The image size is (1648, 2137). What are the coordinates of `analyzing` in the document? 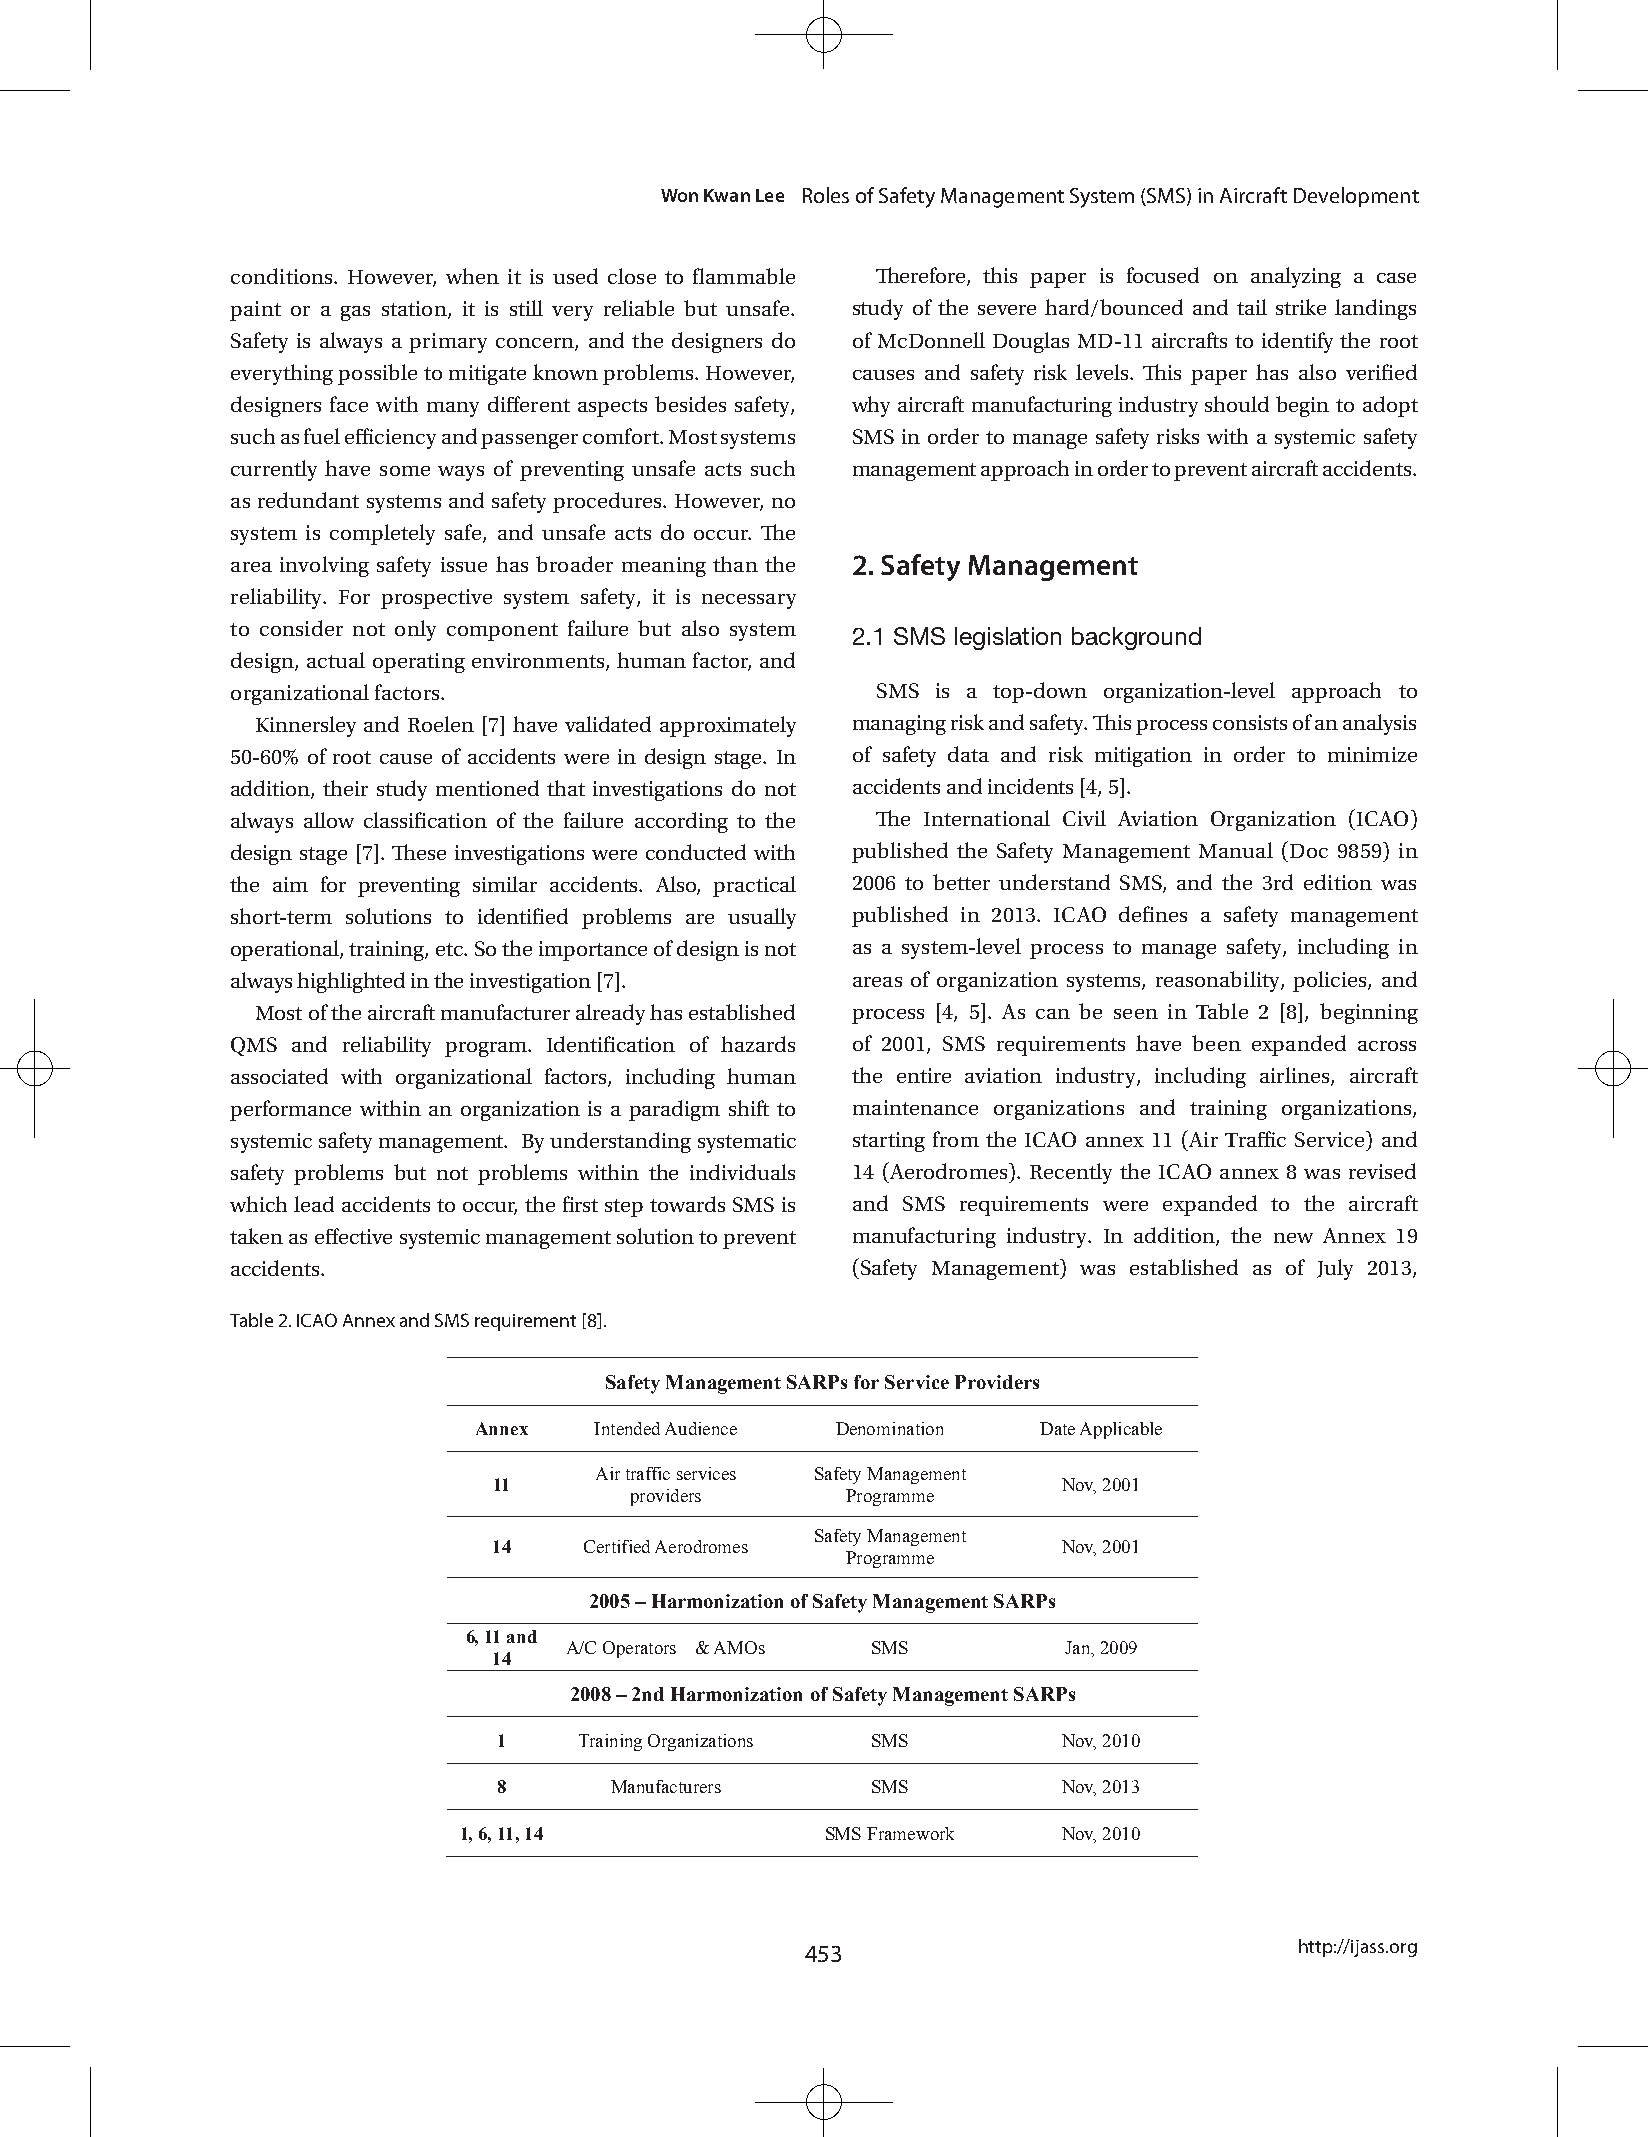 It's located at (1296, 277).
